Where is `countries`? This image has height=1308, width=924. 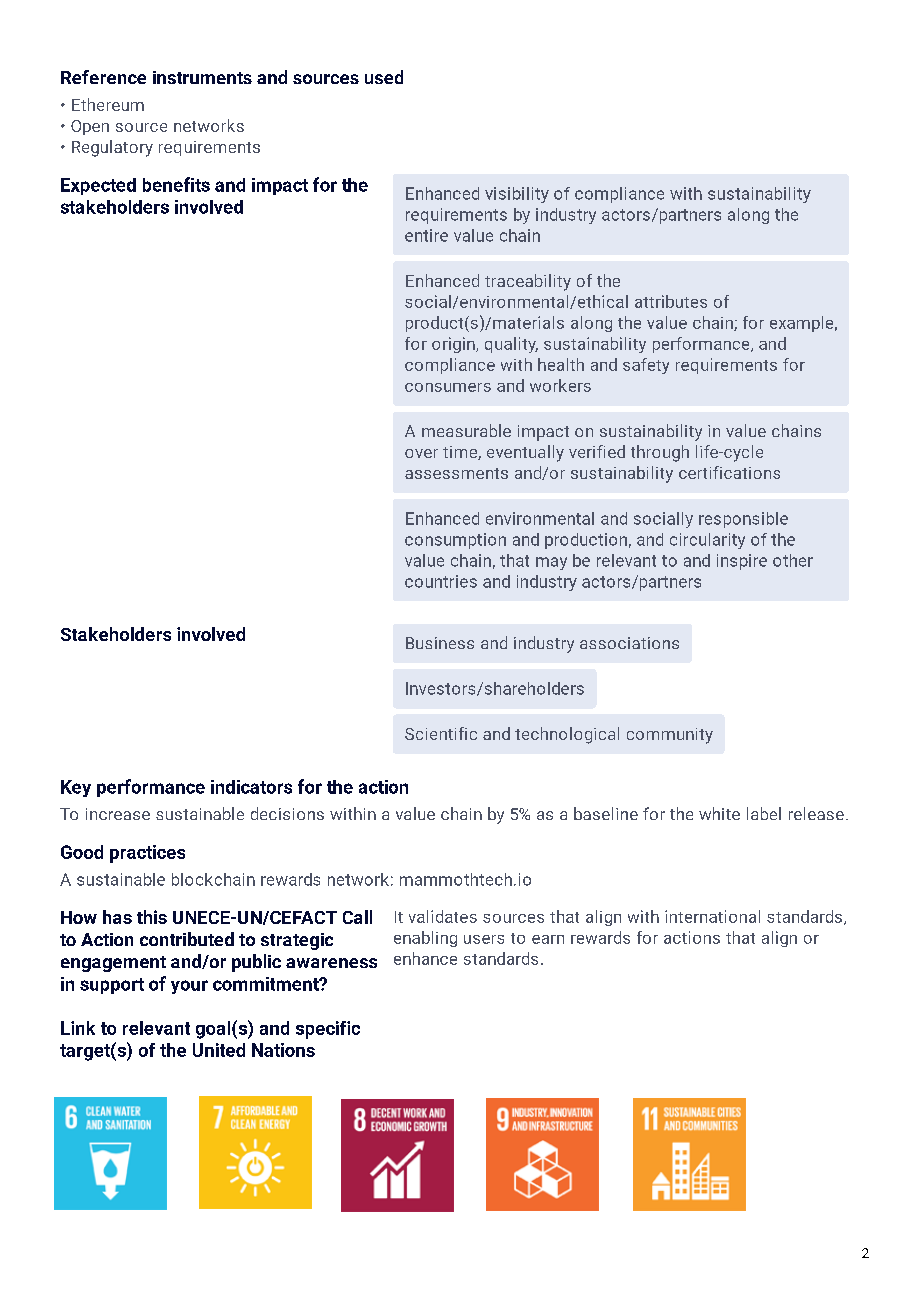 countries is located at coordinates (441, 581).
